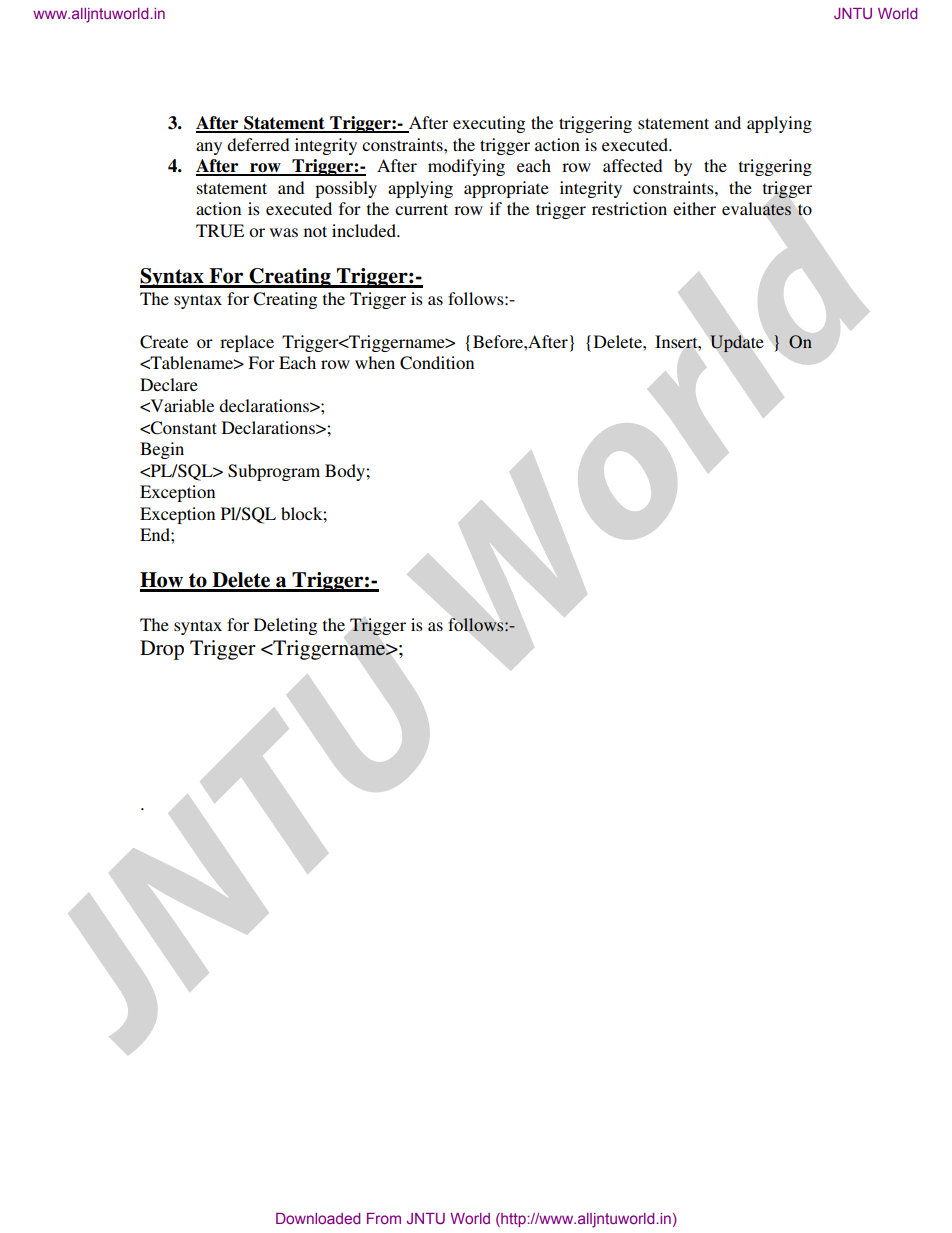 This image has width=952, height=1233. I want to click on Downloaded, so click(318, 1218).
